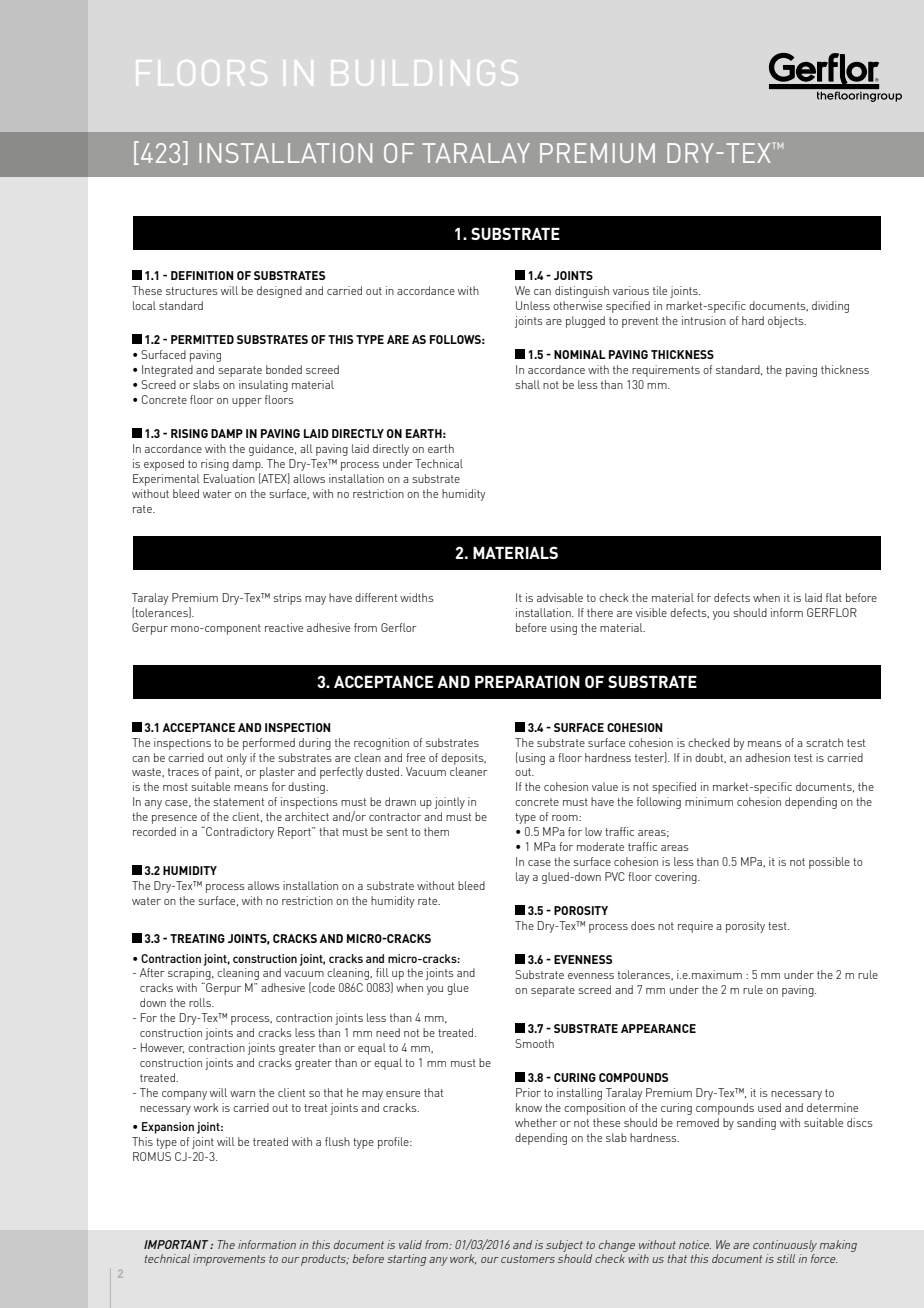 The image size is (924, 1308). Describe the element at coordinates (242, 1094) in the image. I see `warn` at that location.
